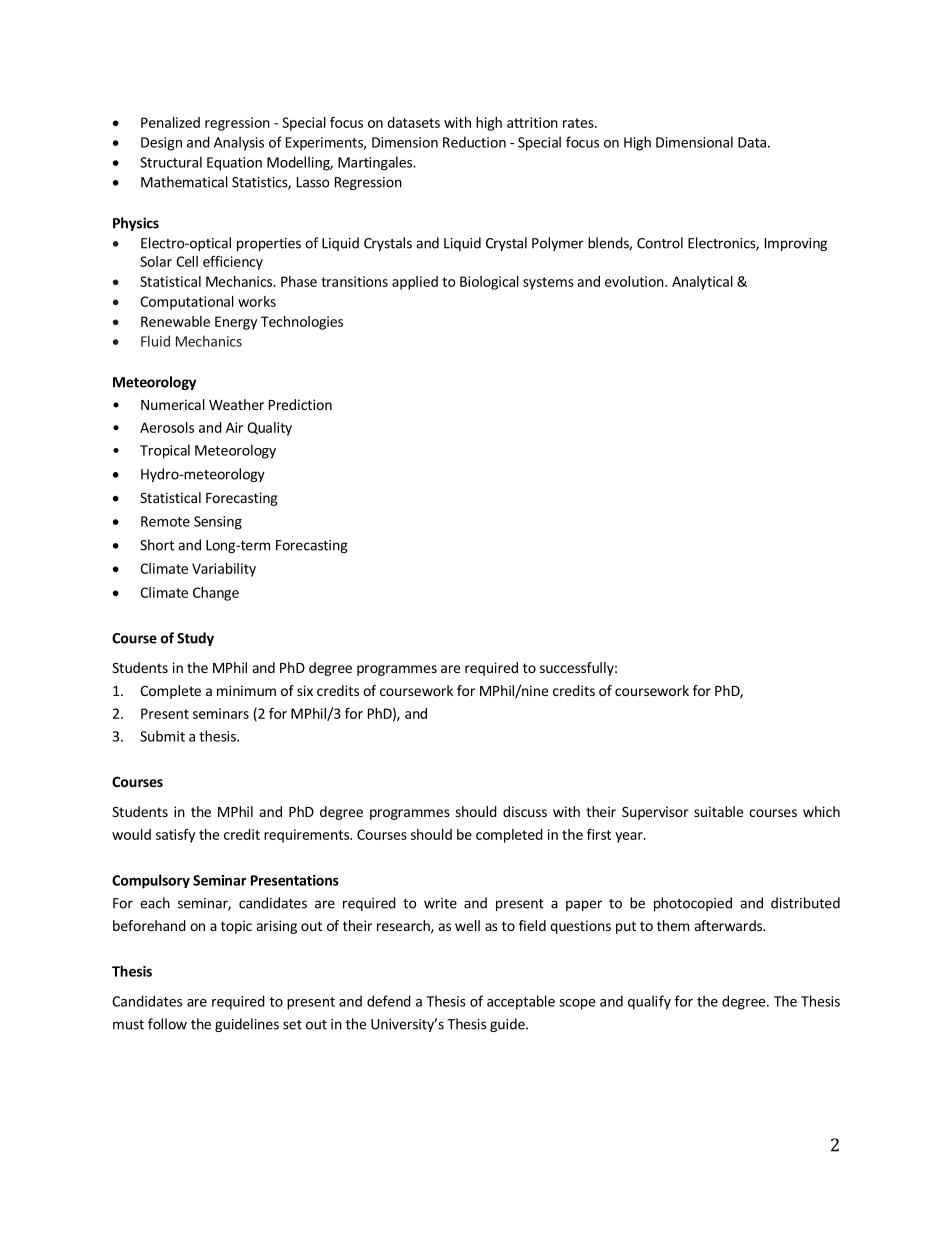 This screenshot has width=952, height=1233. Describe the element at coordinates (474, 142) in the screenshot. I see `Reduction` at that location.
